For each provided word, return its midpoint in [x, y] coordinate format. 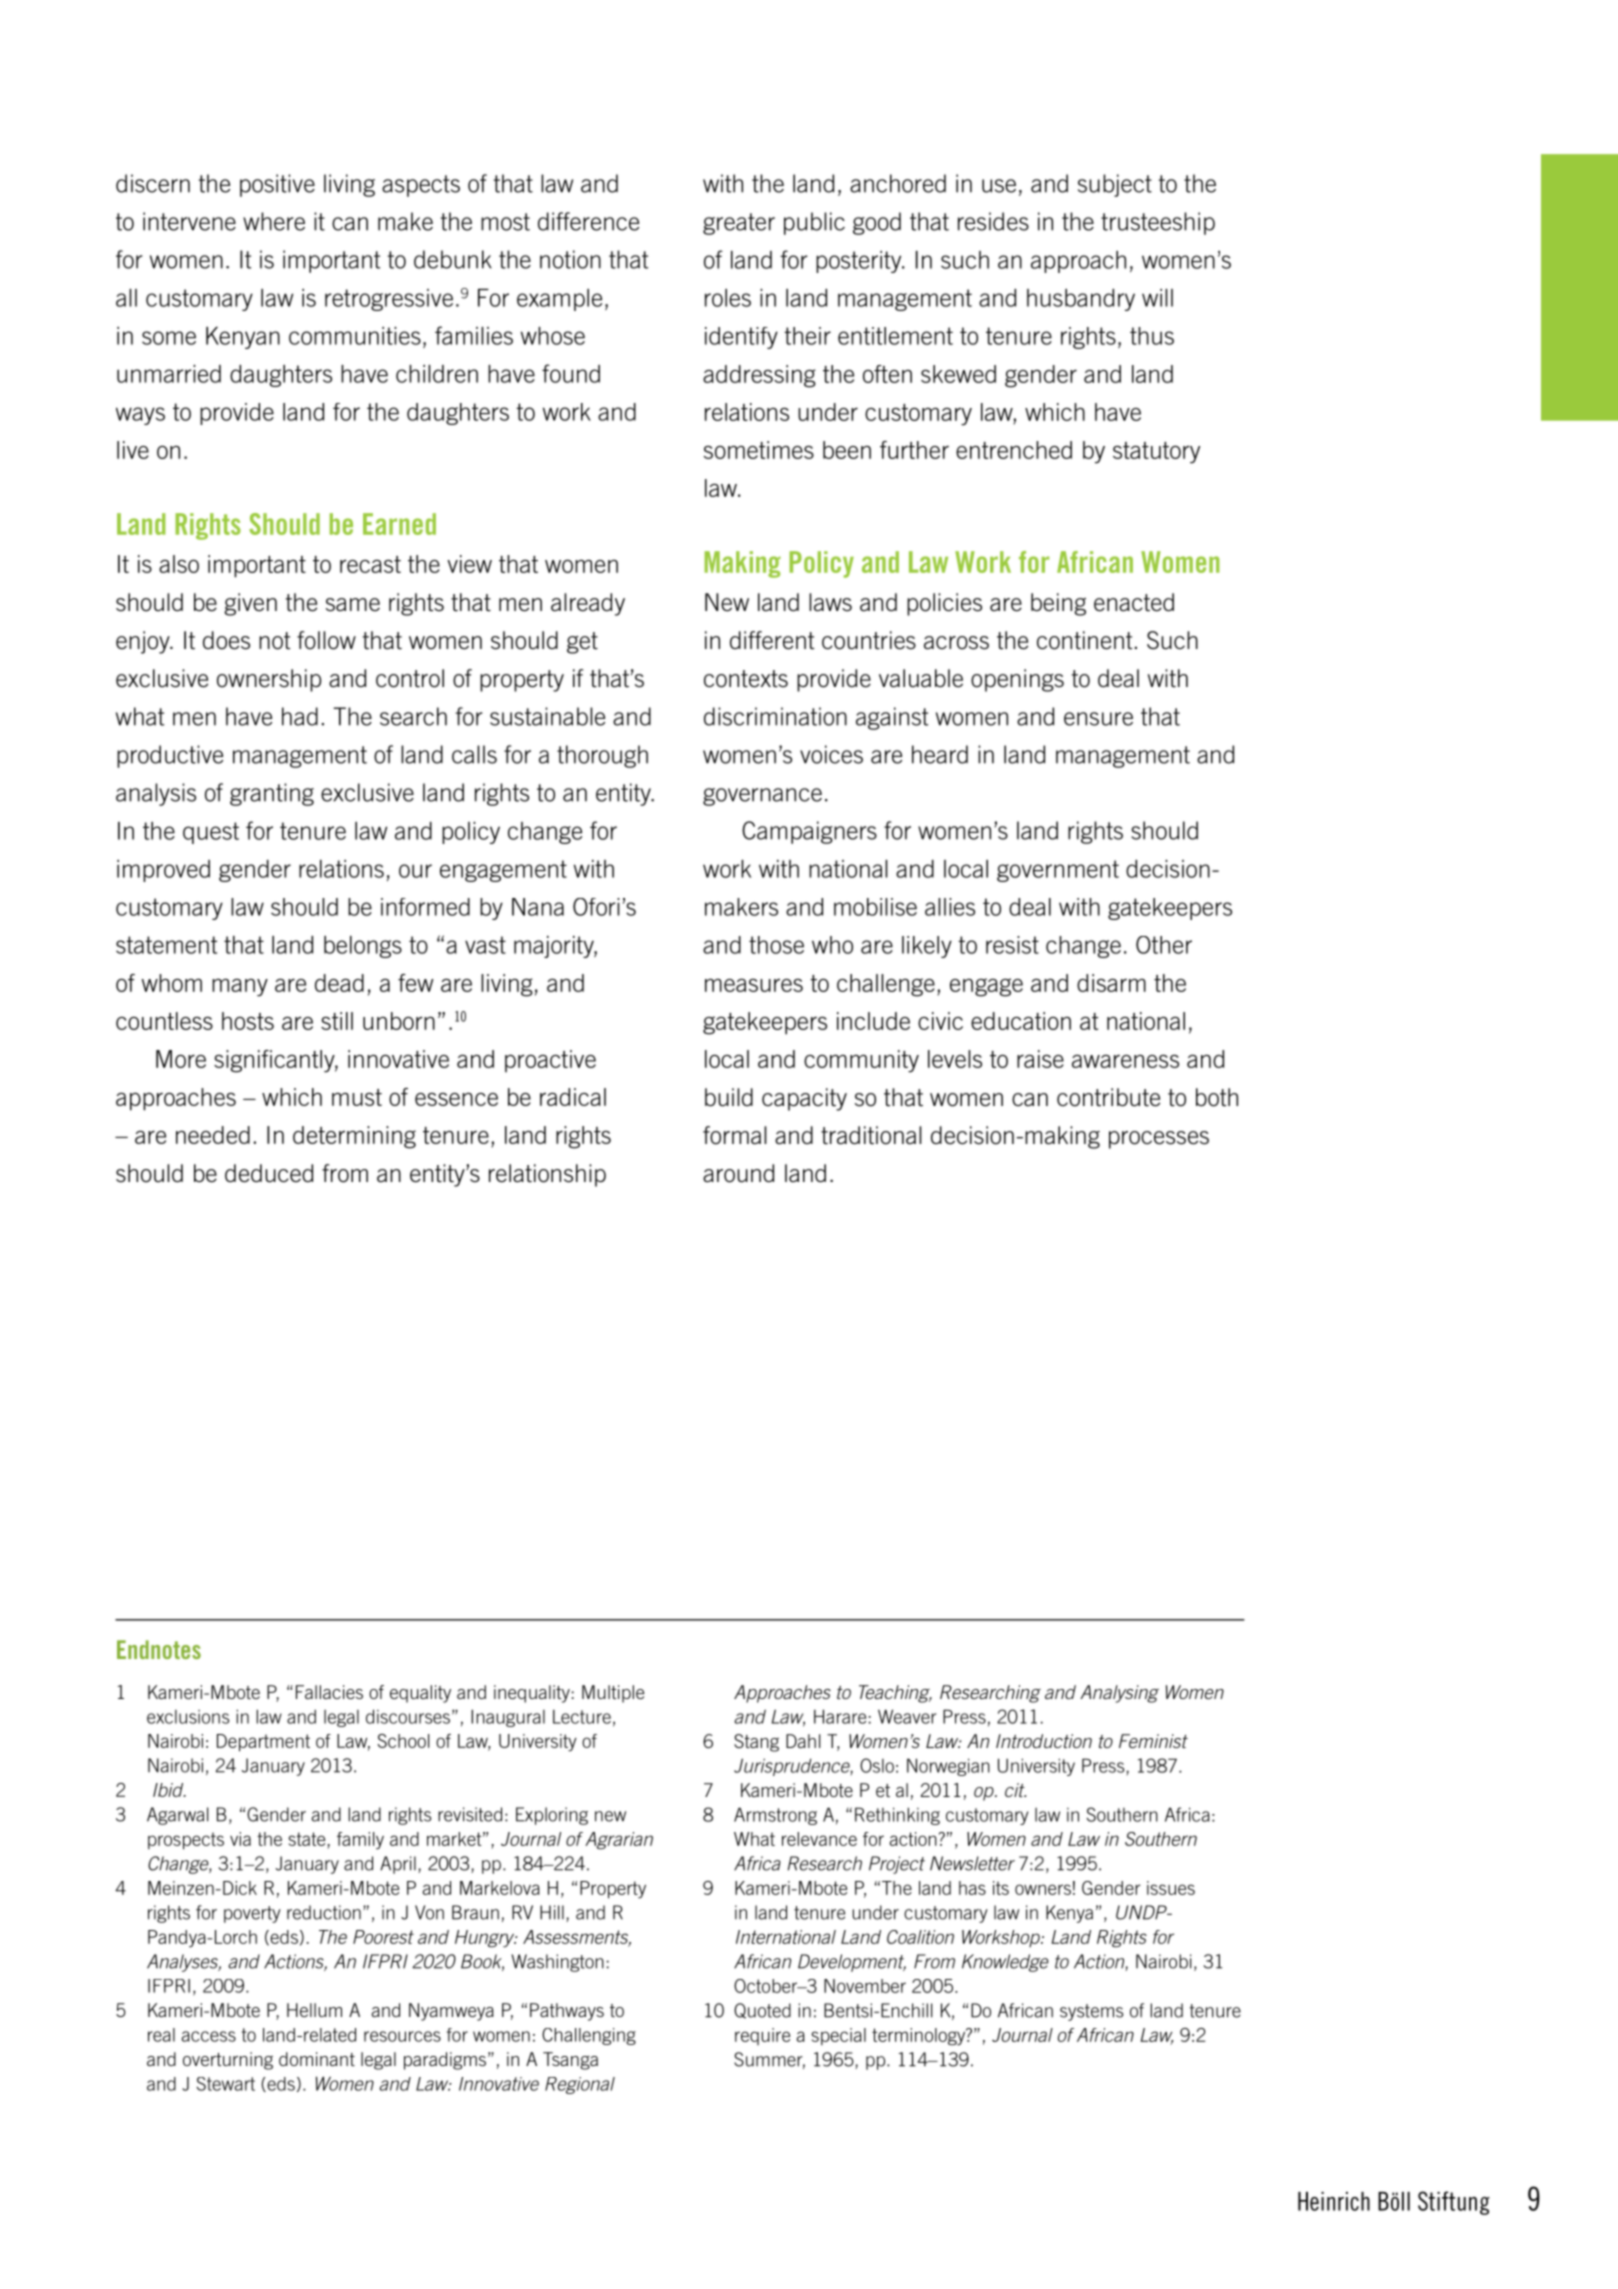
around [738, 1173]
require [762, 2036]
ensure [1098, 719]
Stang [756, 1743]
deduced [269, 1173]
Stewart [226, 2084]
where [274, 221]
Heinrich [1334, 2201]
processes [1159, 1140]
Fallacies [329, 1692]
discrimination [775, 716]
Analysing [1119, 1694]
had [300, 716]
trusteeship [1158, 223]
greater [739, 224]
